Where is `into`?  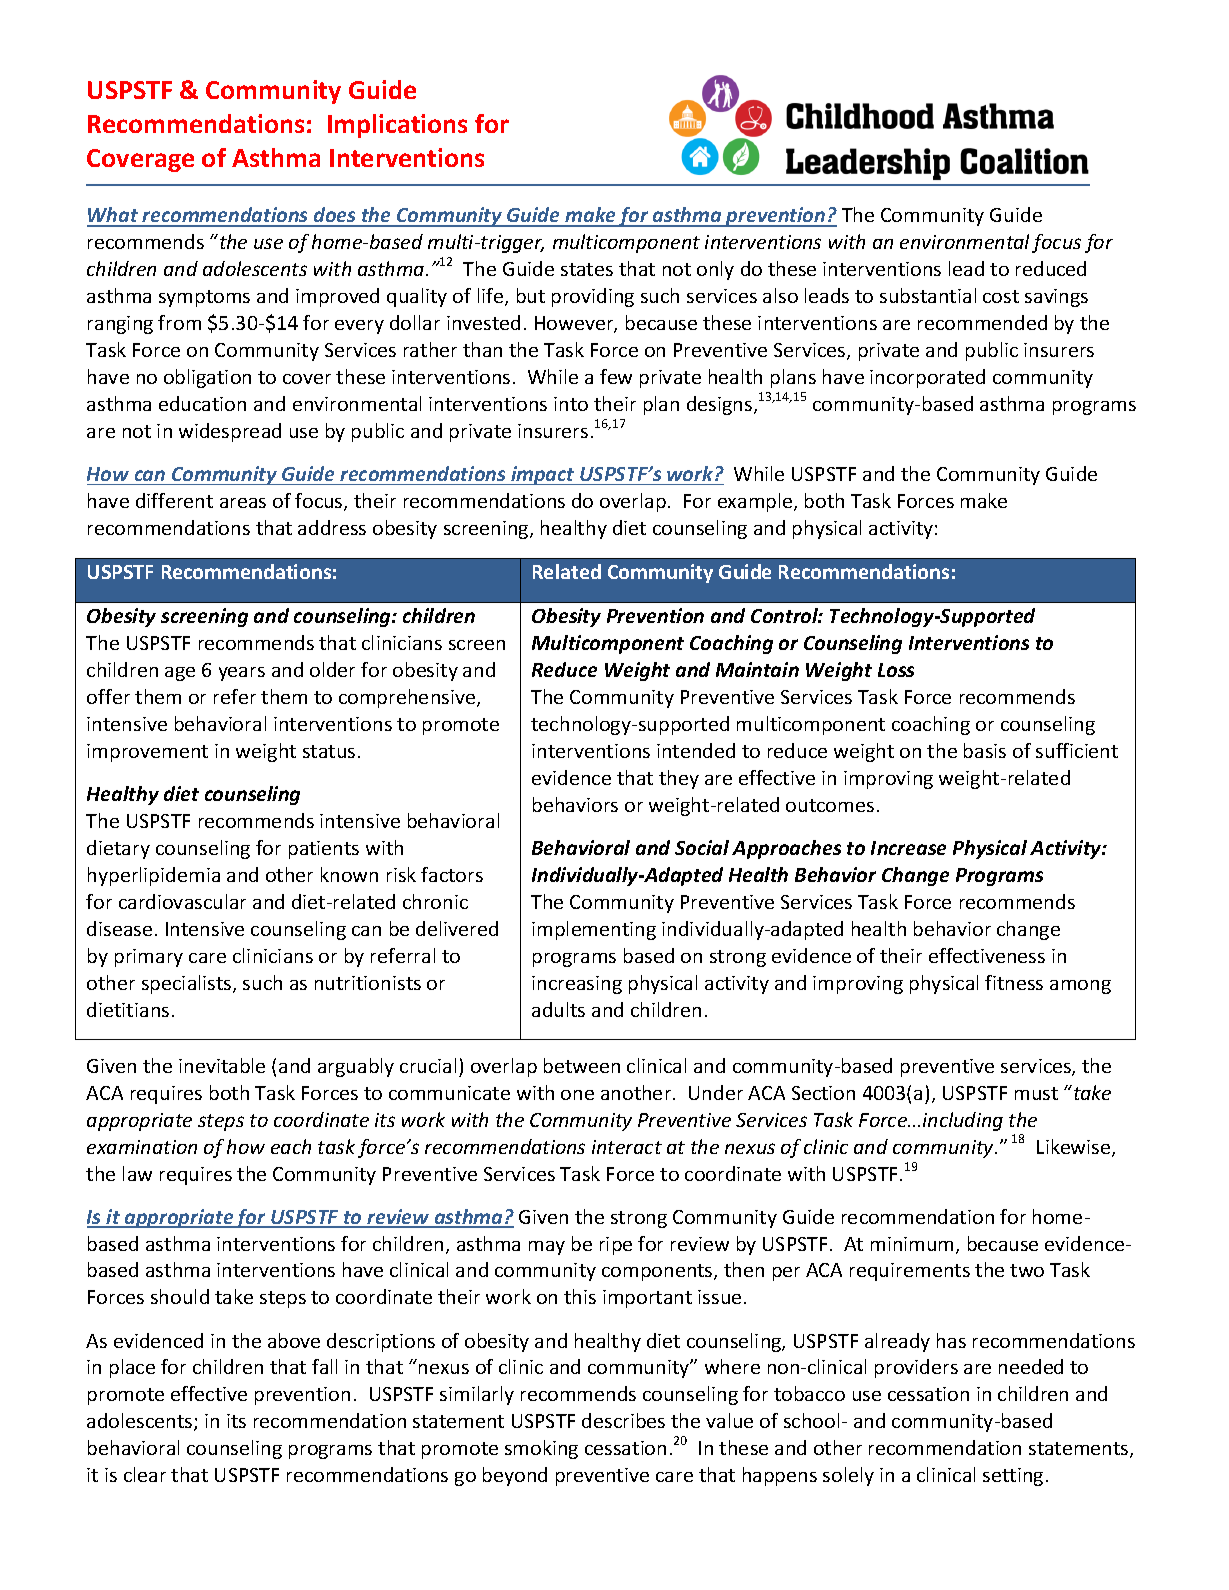
into is located at coordinates (571, 404).
